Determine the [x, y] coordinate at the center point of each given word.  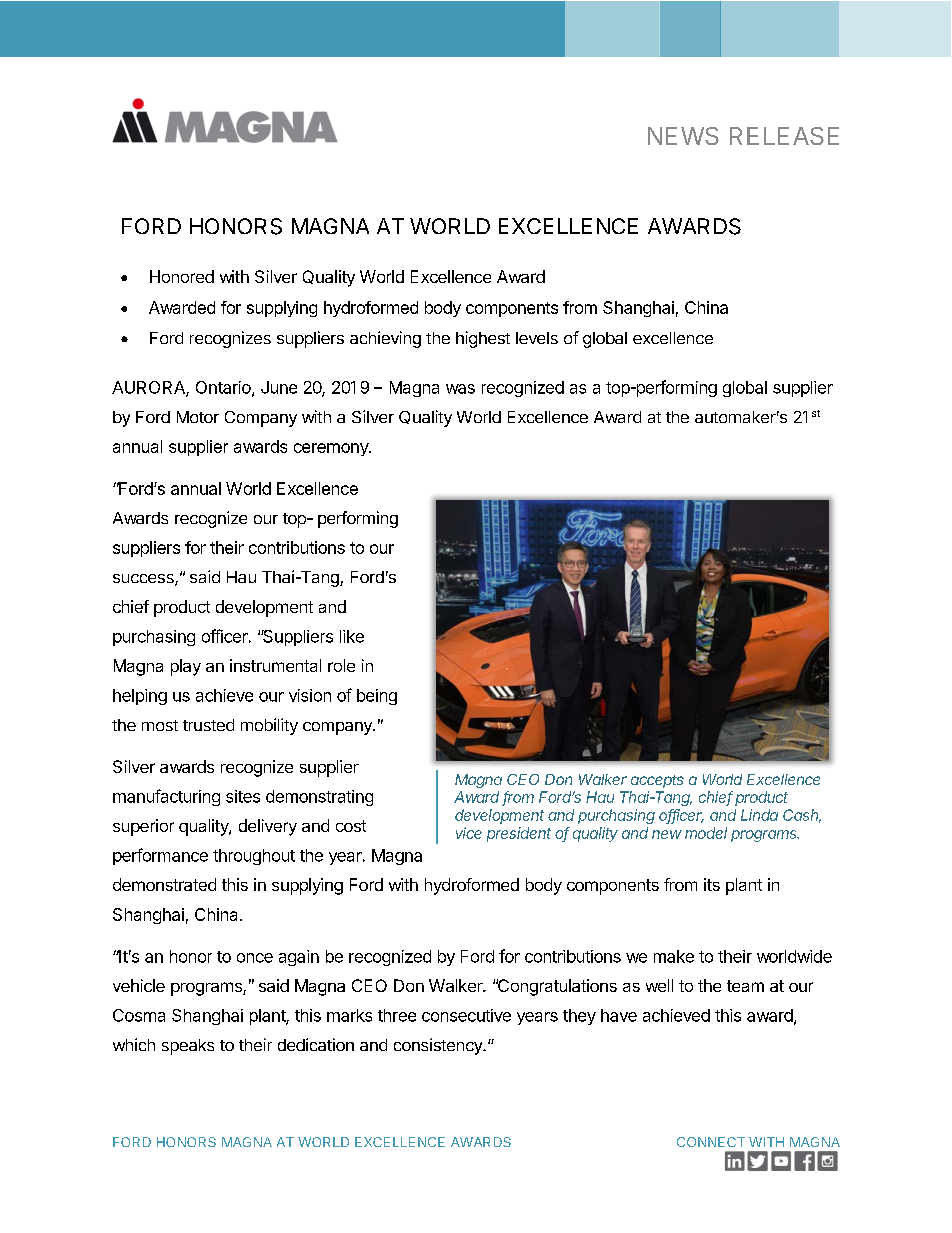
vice [469, 833]
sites [243, 796]
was [460, 389]
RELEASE [784, 136]
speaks [188, 1047]
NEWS [683, 136]
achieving [385, 339]
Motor [198, 417]
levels [537, 338]
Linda [759, 815]
